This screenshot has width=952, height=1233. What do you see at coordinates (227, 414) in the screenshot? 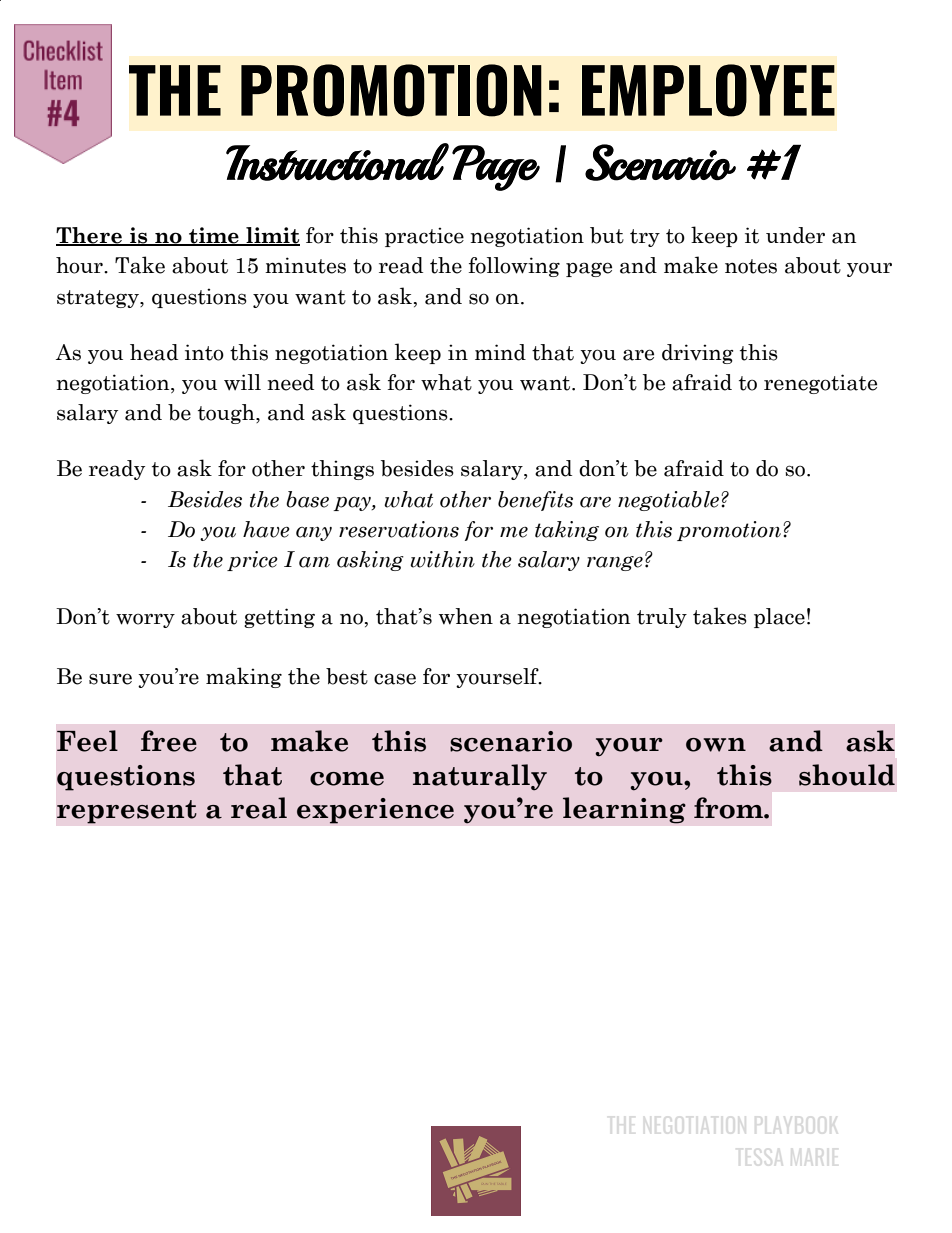
I see `tough` at bounding box center [227, 414].
